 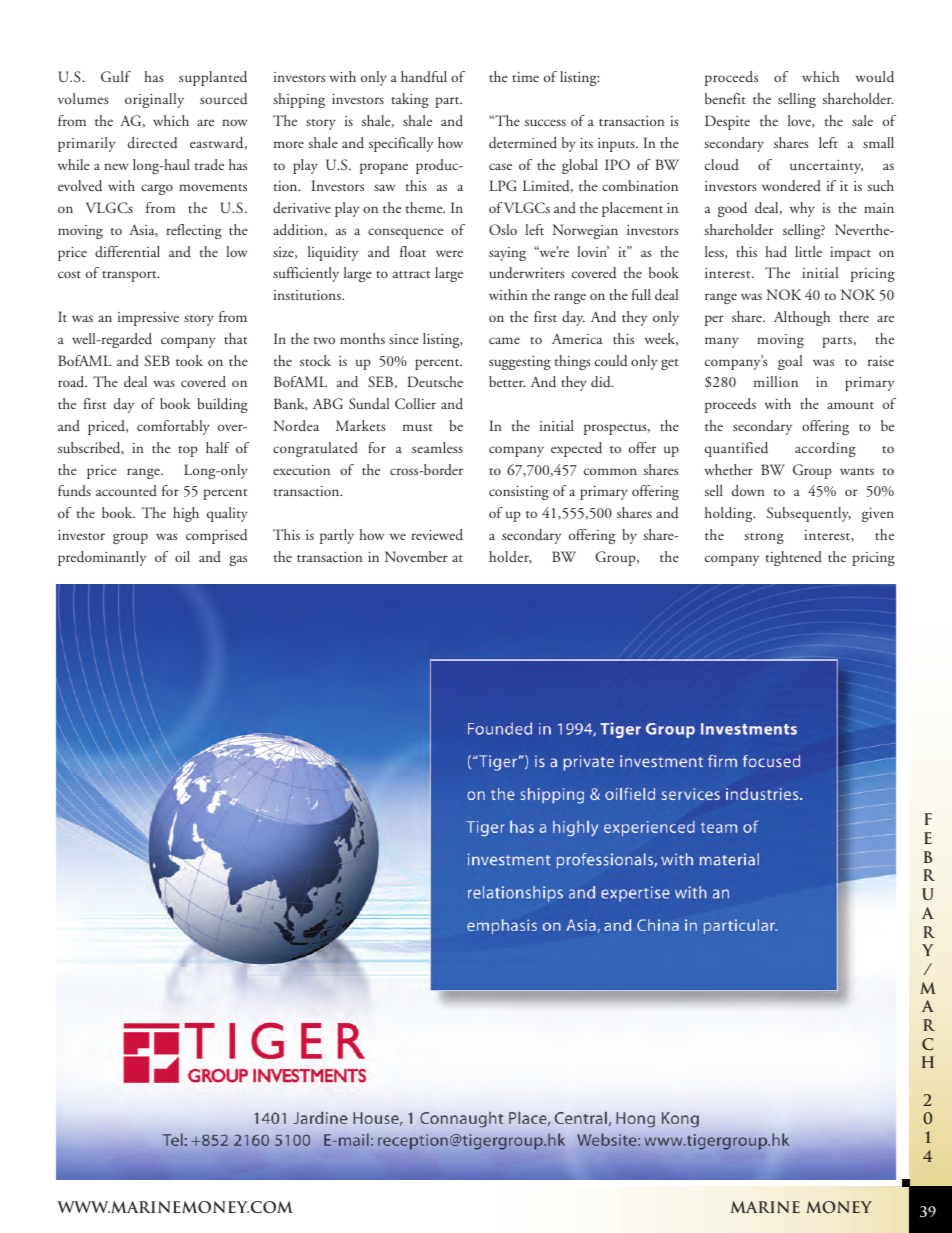 What do you see at coordinates (790, 362) in the screenshot?
I see `goal` at bounding box center [790, 362].
